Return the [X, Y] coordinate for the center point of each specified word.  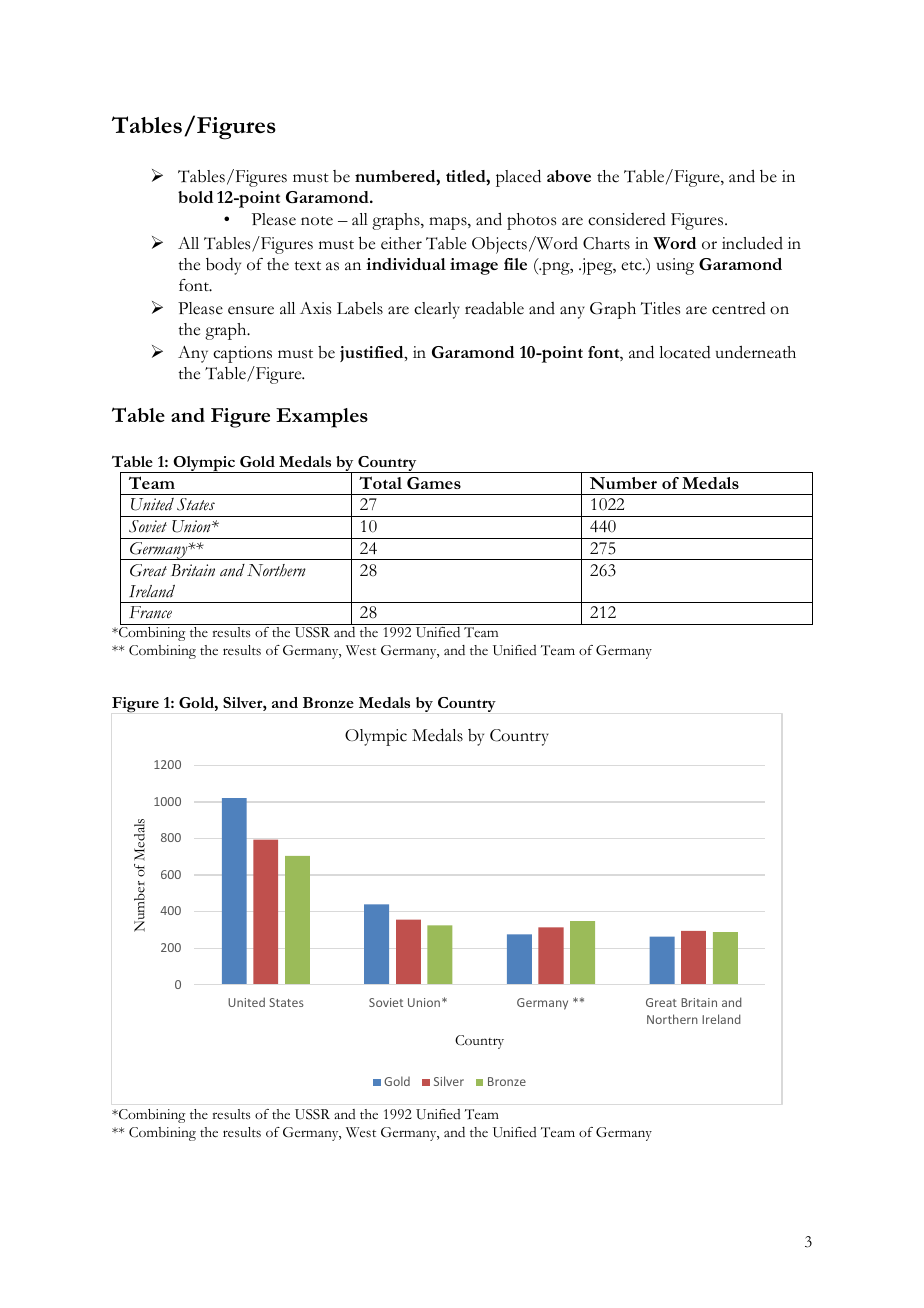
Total [380, 482]
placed [518, 178]
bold [195, 197]
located [685, 352]
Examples [322, 418]
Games [434, 483]
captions [242, 354]
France [150, 612]
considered [627, 219]
